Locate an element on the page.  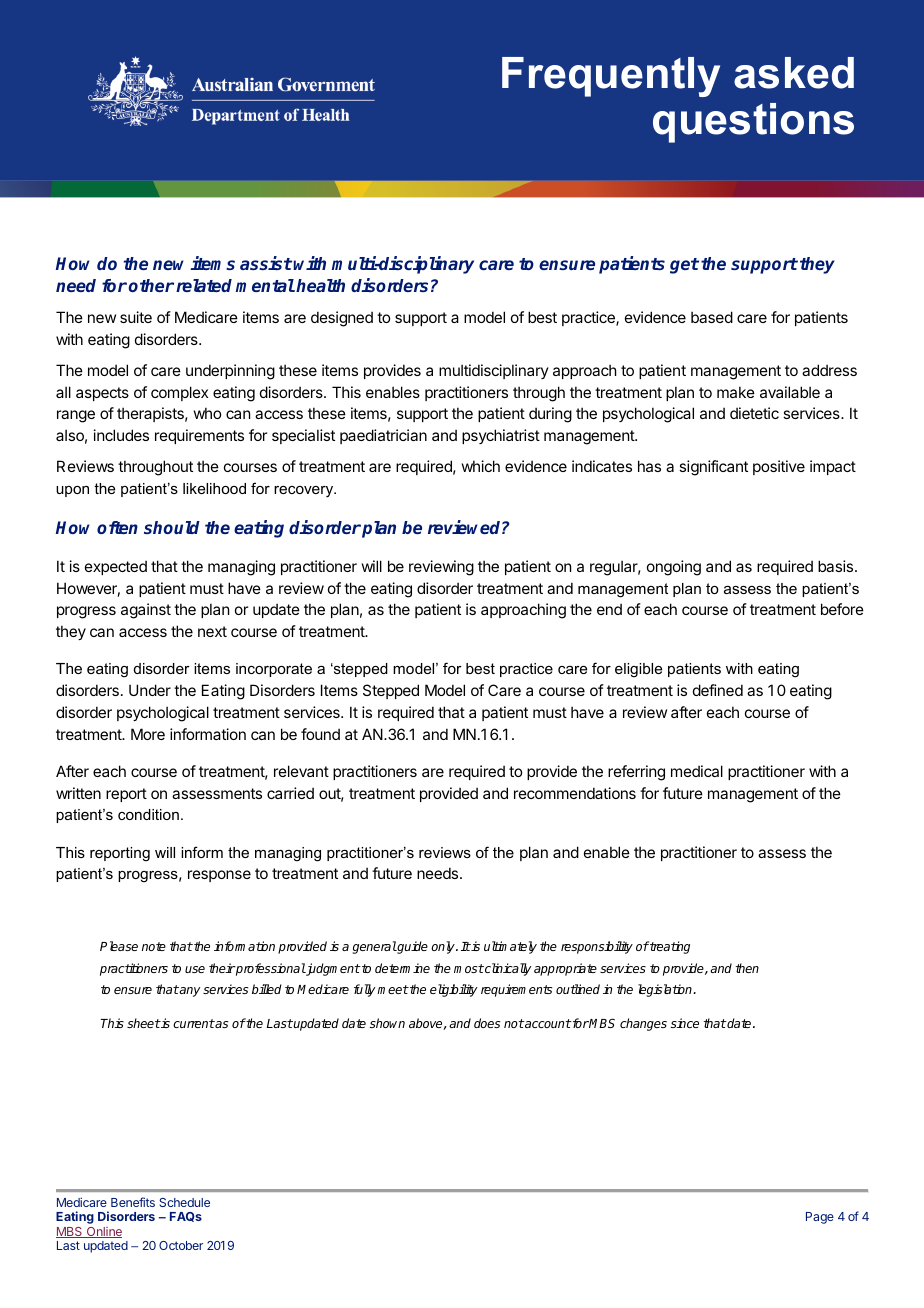
questions is located at coordinates (753, 123).
